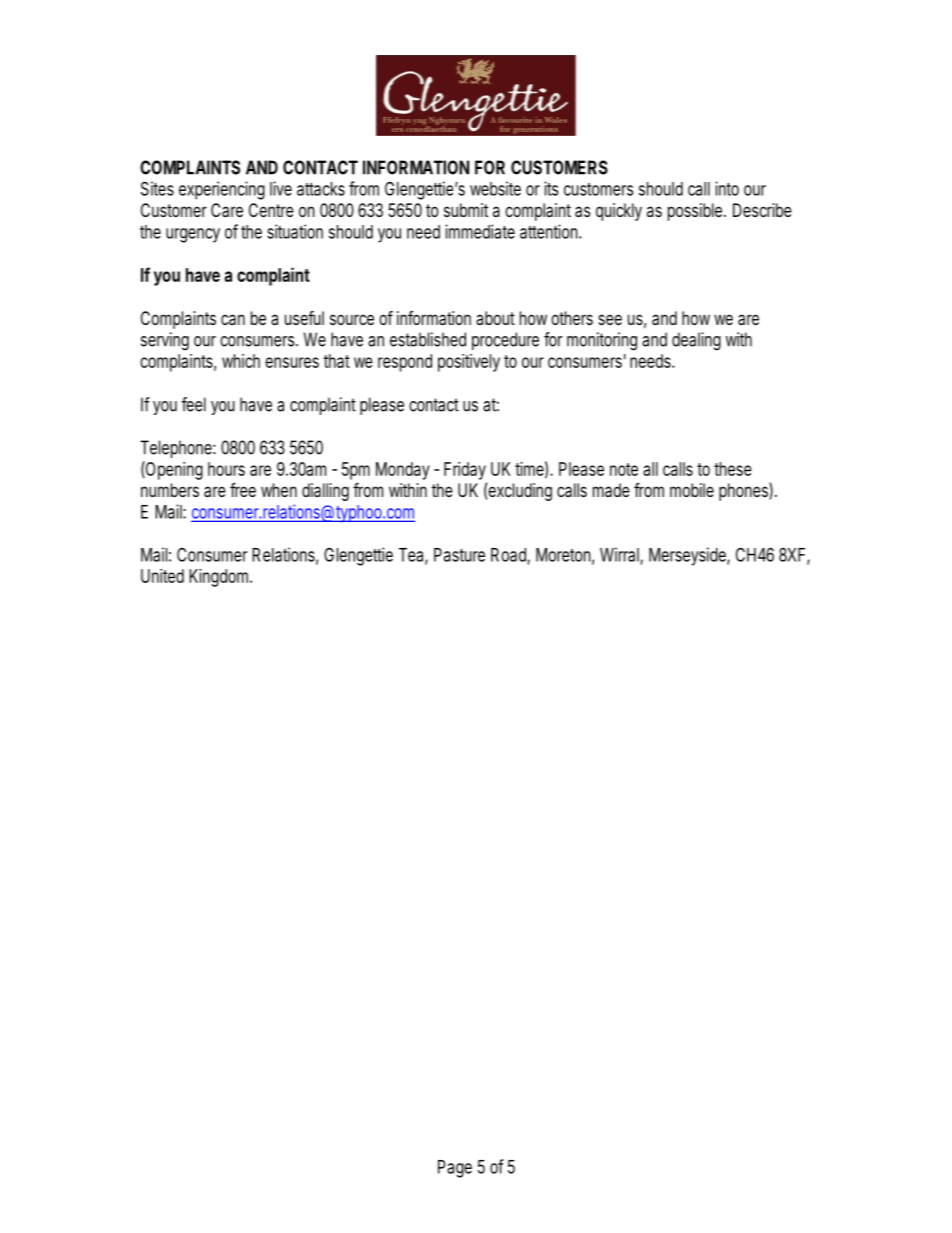 The image size is (952, 1233). I want to click on submit, so click(466, 210).
